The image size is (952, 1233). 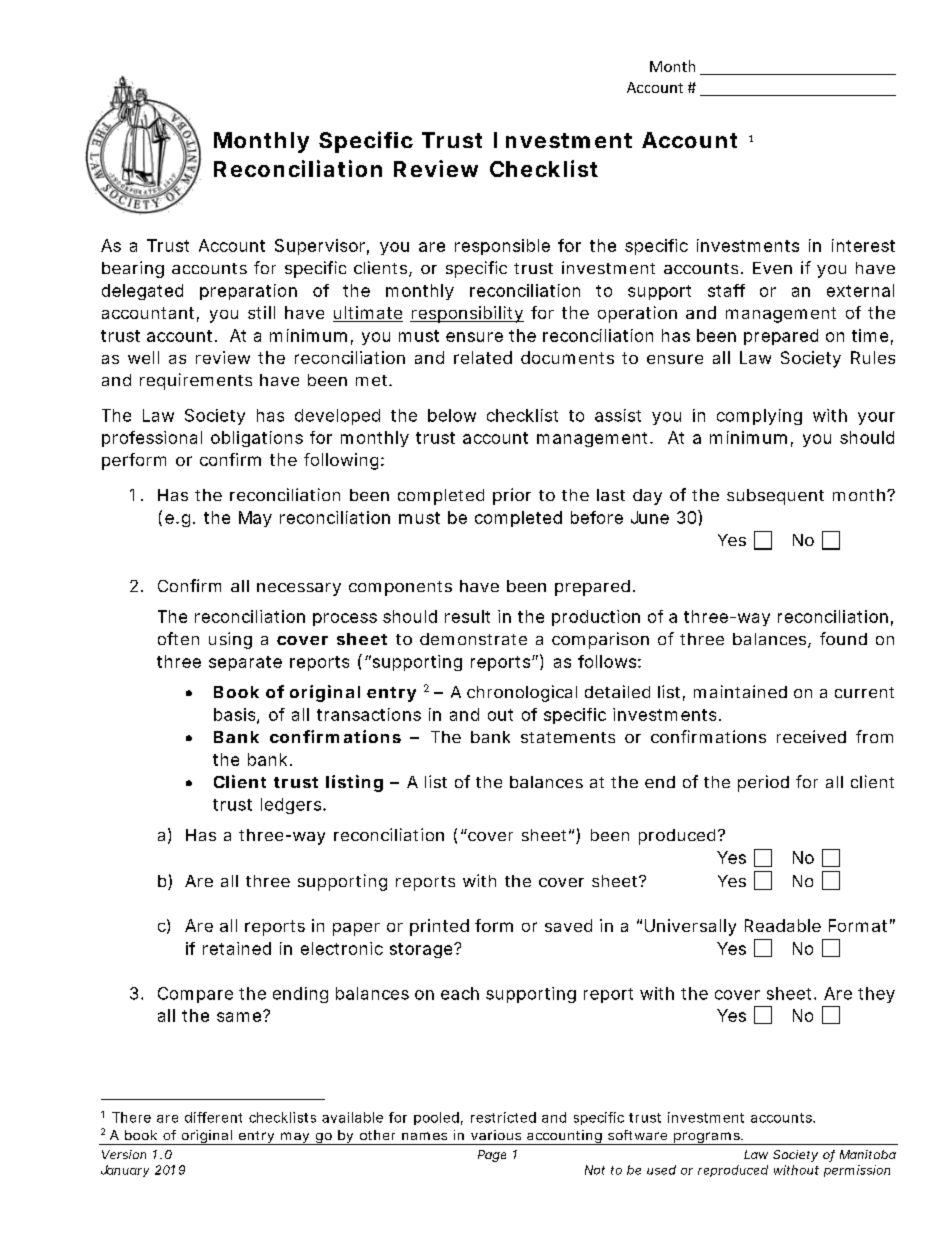 What do you see at coordinates (502, 247) in the screenshot?
I see `responsible` at bounding box center [502, 247].
